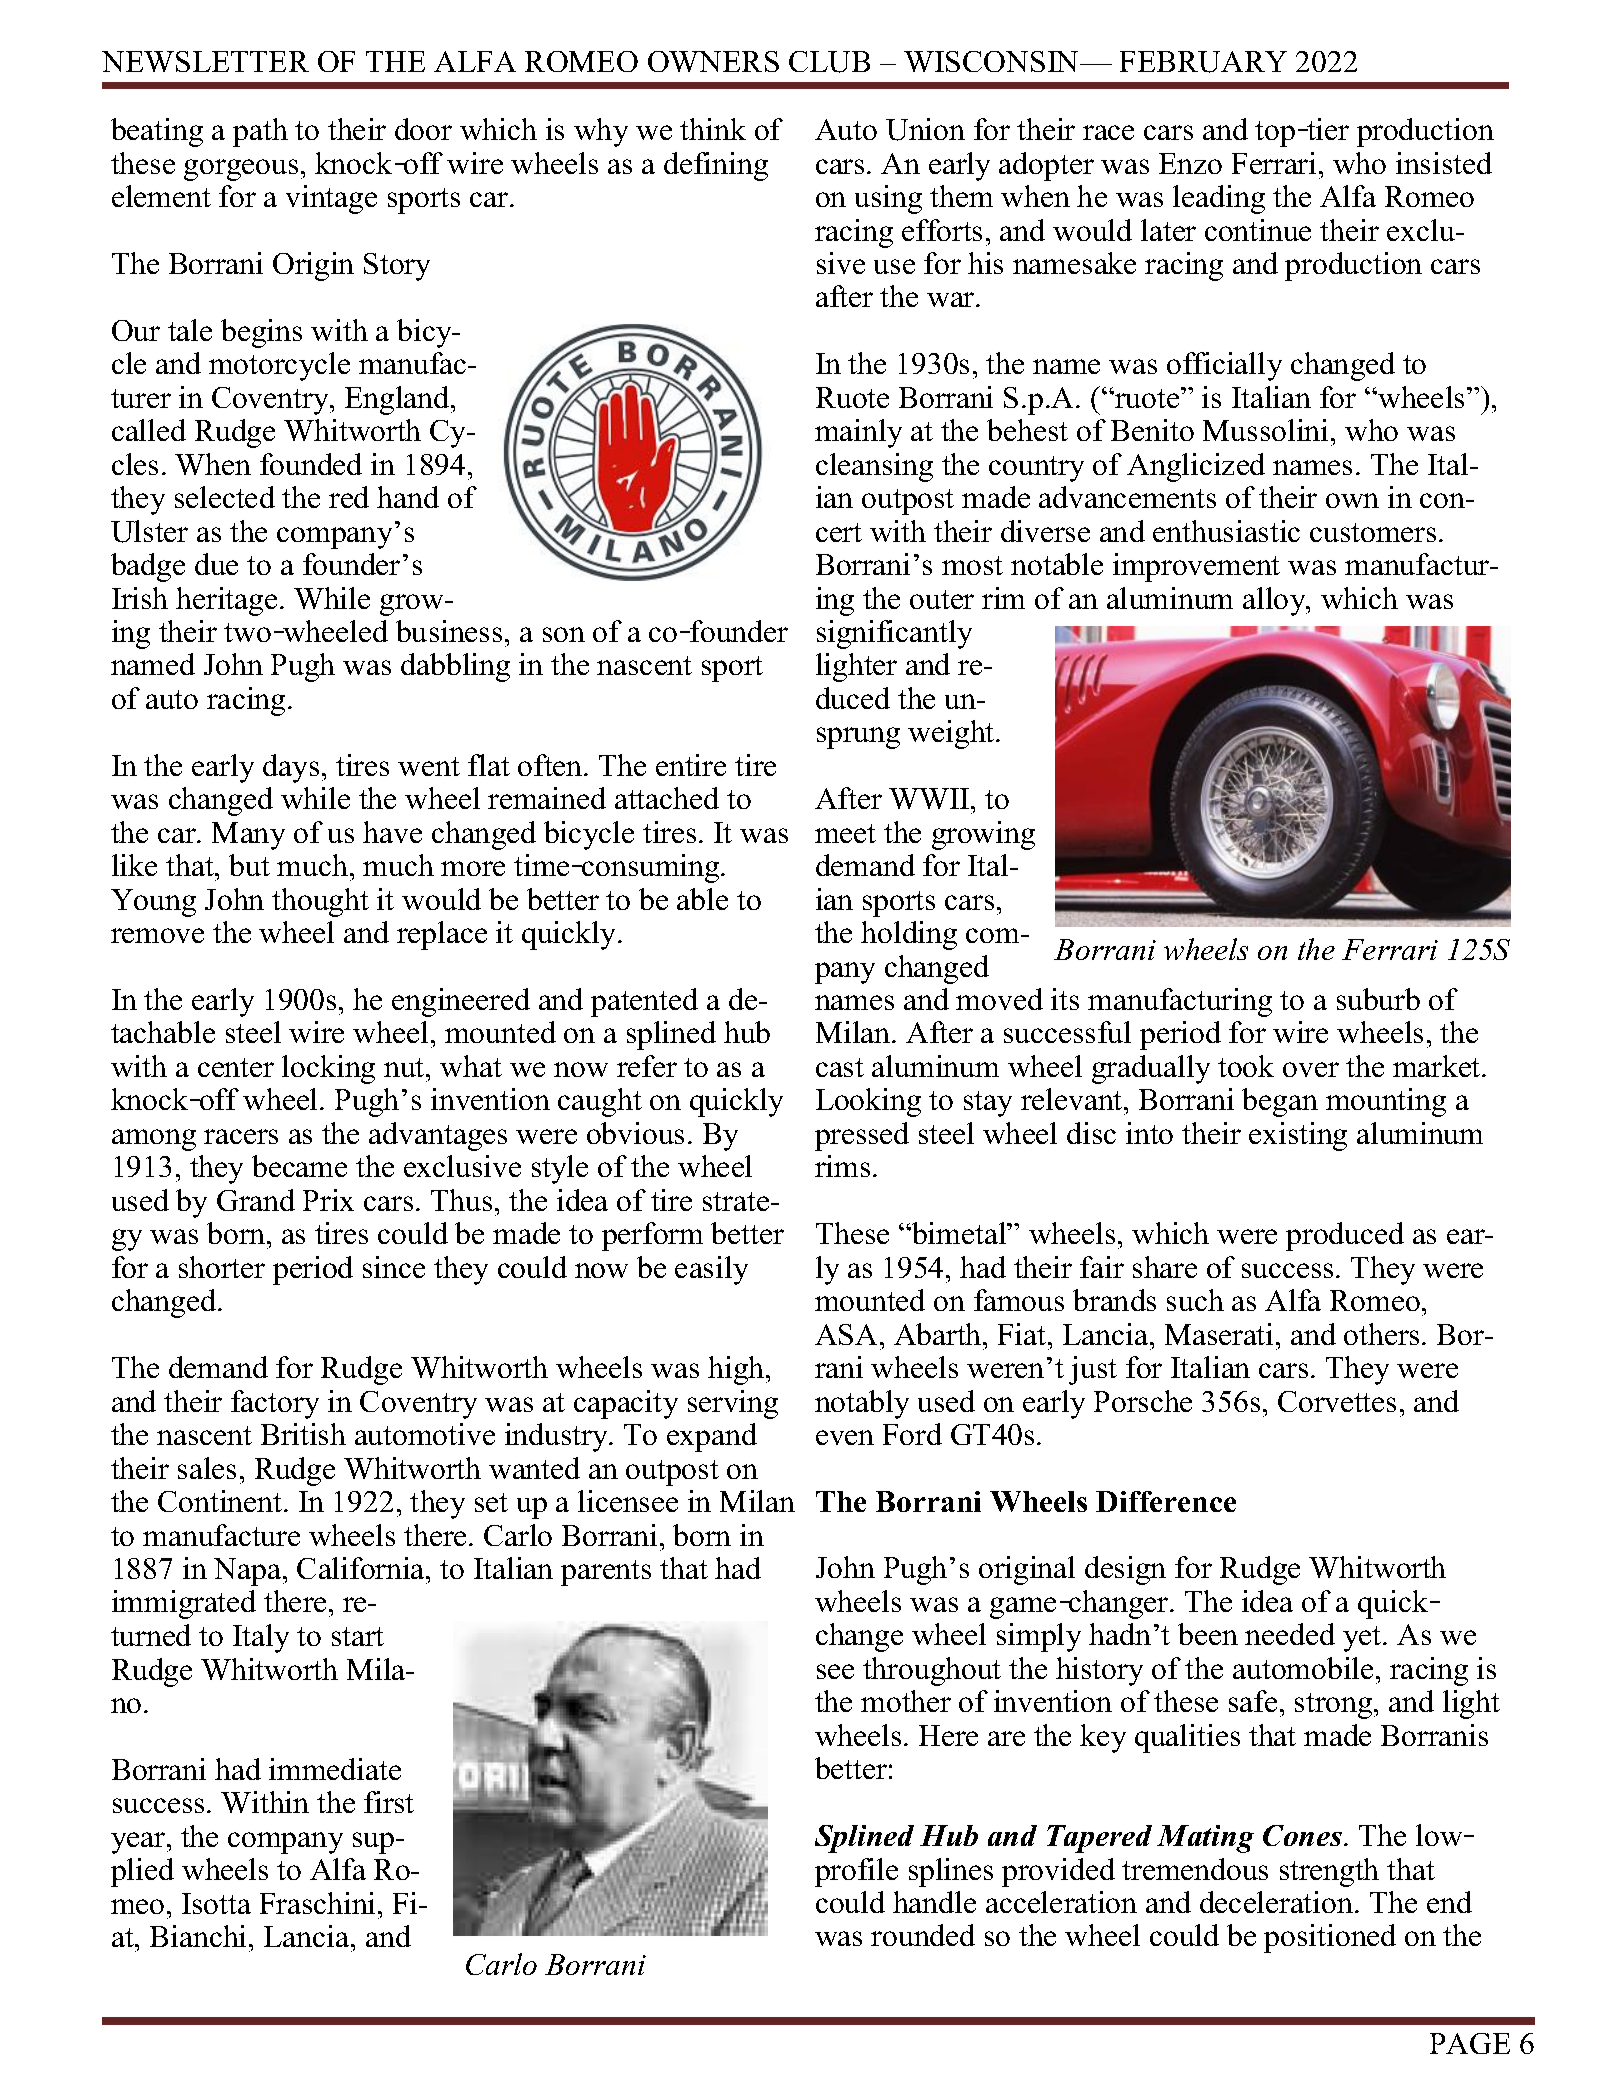  What do you see at coordinates (1275, 601) in the document?
I see `alloy` at bounding box center [1275, 601].
